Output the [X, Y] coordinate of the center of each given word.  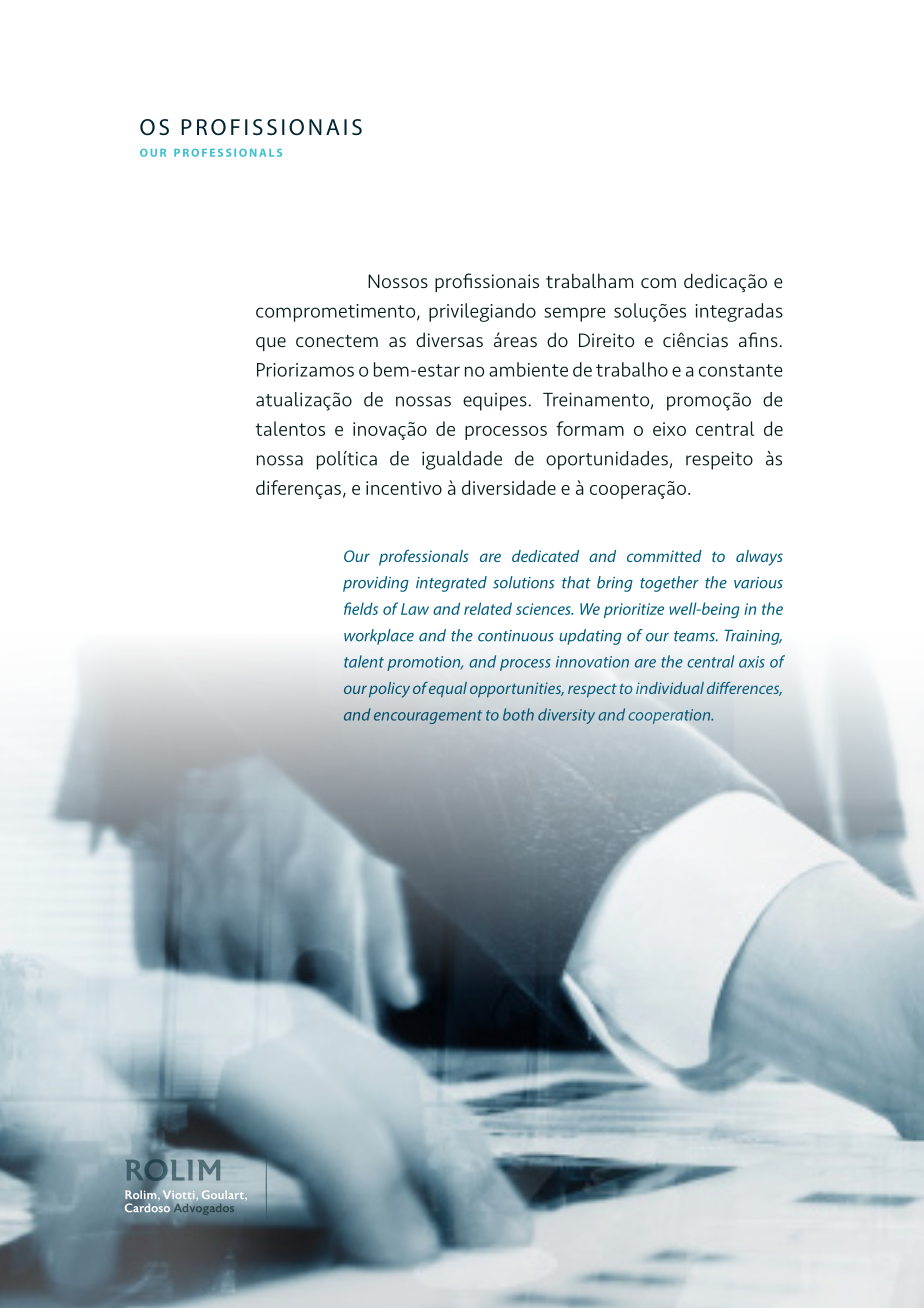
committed [664, 556]
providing [376, 584]
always [759, 558]
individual [670, 688]
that [576, 582]
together [669, 584]
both [518, 714]
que [271, 344]
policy [389, 690]
